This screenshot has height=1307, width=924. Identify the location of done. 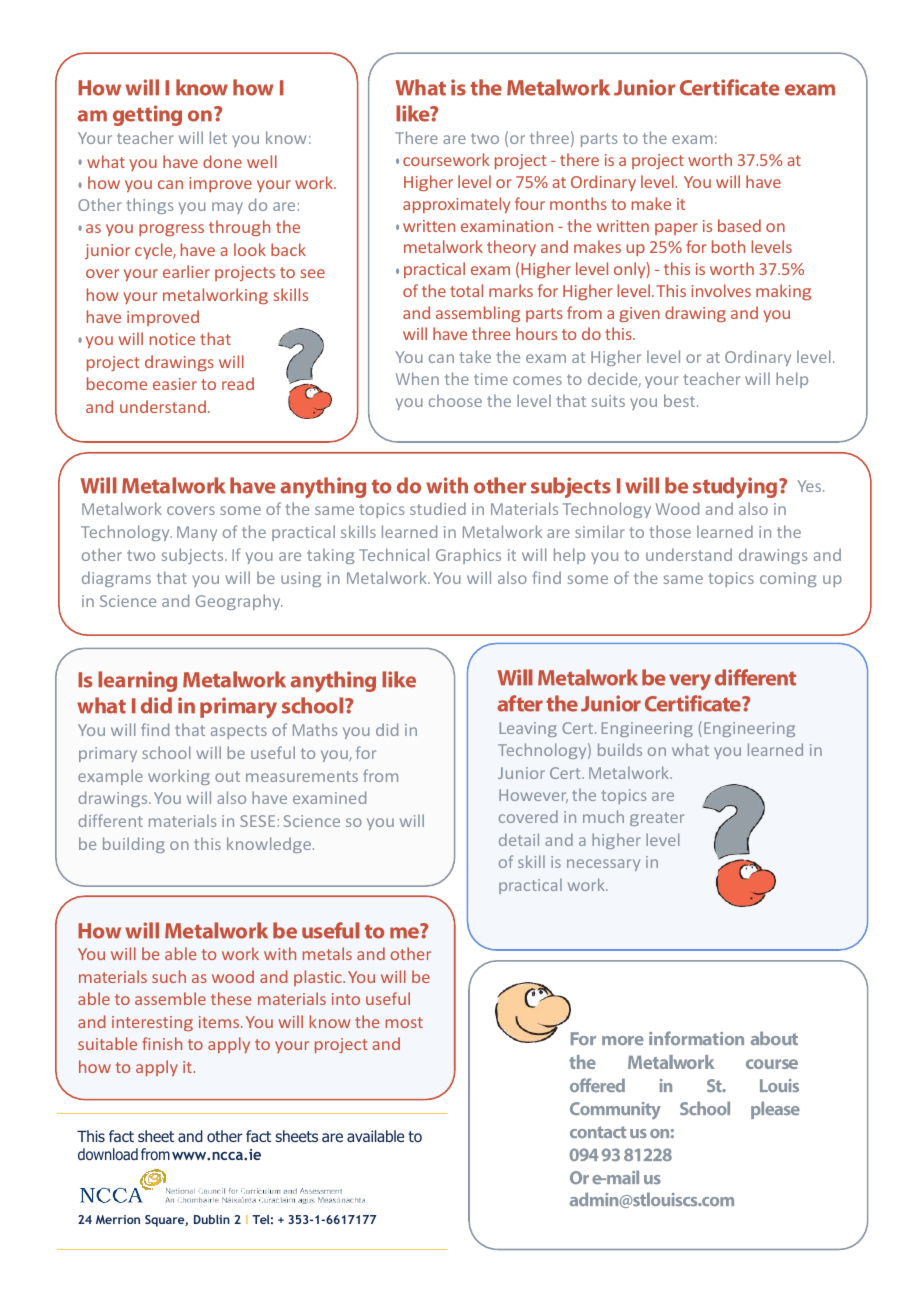
(222, 161).
